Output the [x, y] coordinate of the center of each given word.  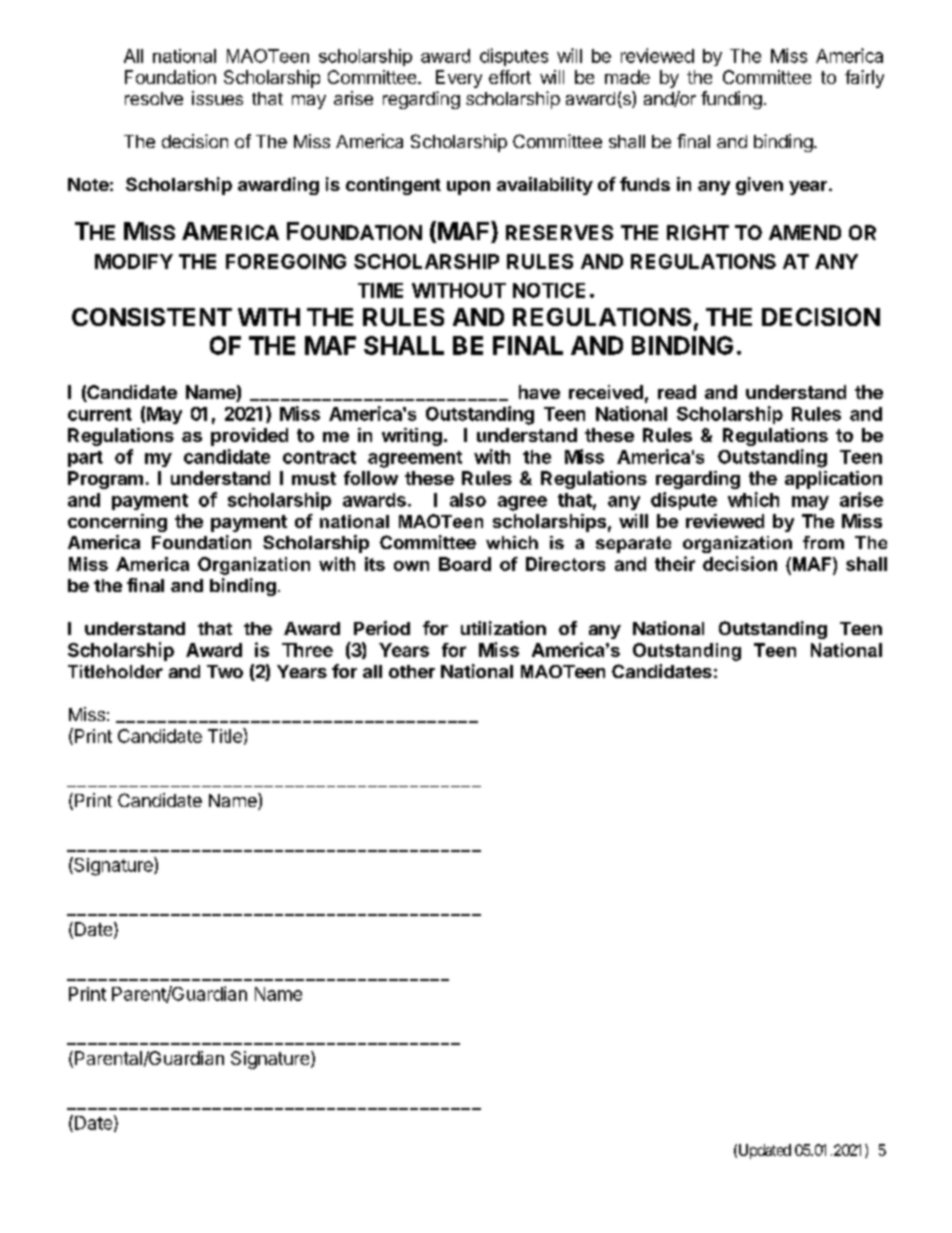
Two [225, 671]
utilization [503, 628]
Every [459, 79]
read [677, 392]
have [539, 392]
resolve [154, 98]
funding [731, 100]
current [100, 414]
